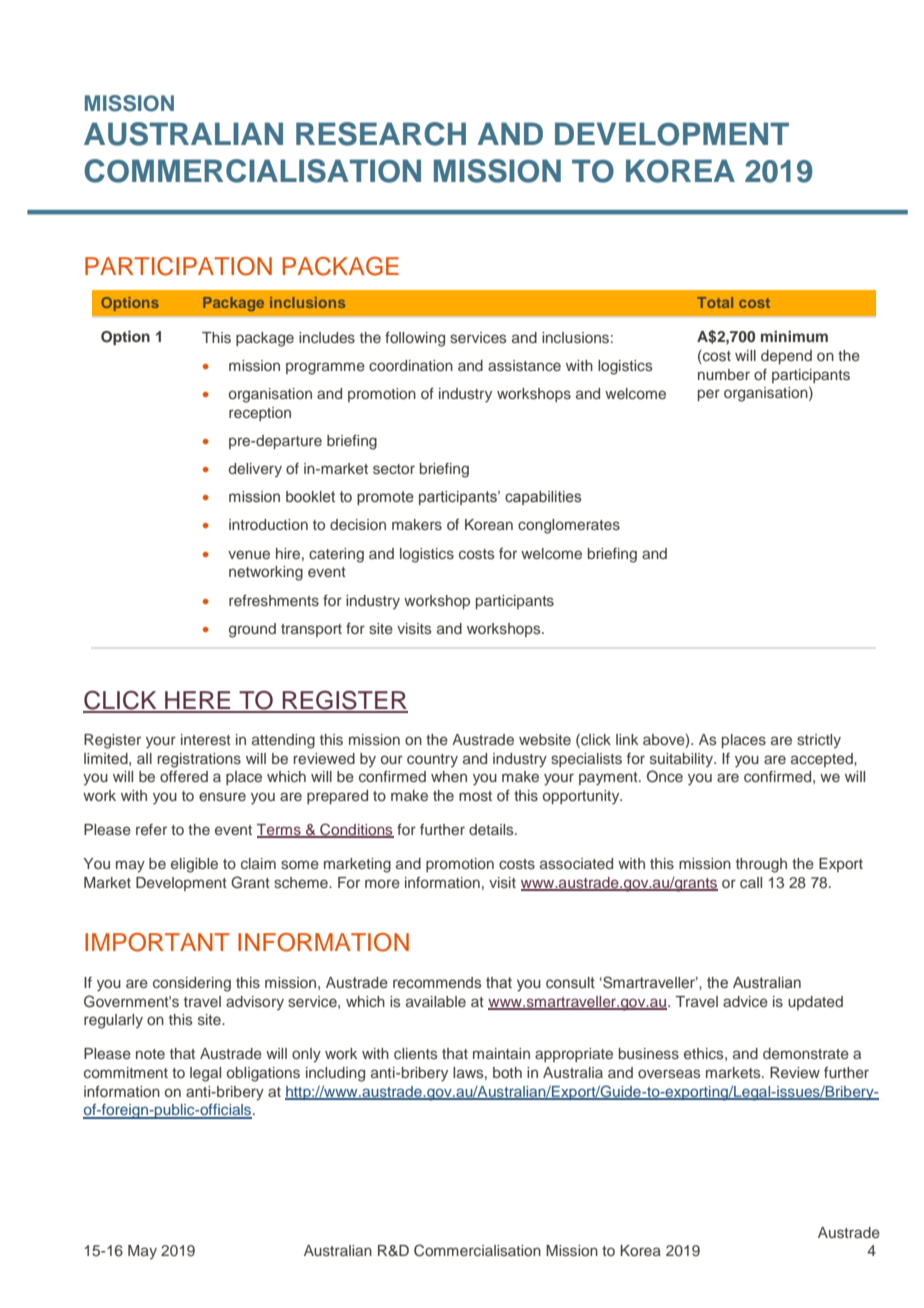 Image resolution: width=924 pixels, height=1308 pixels. Describe the element at coordinates (501, 1053) in the document. I see `maintain` at that location.
